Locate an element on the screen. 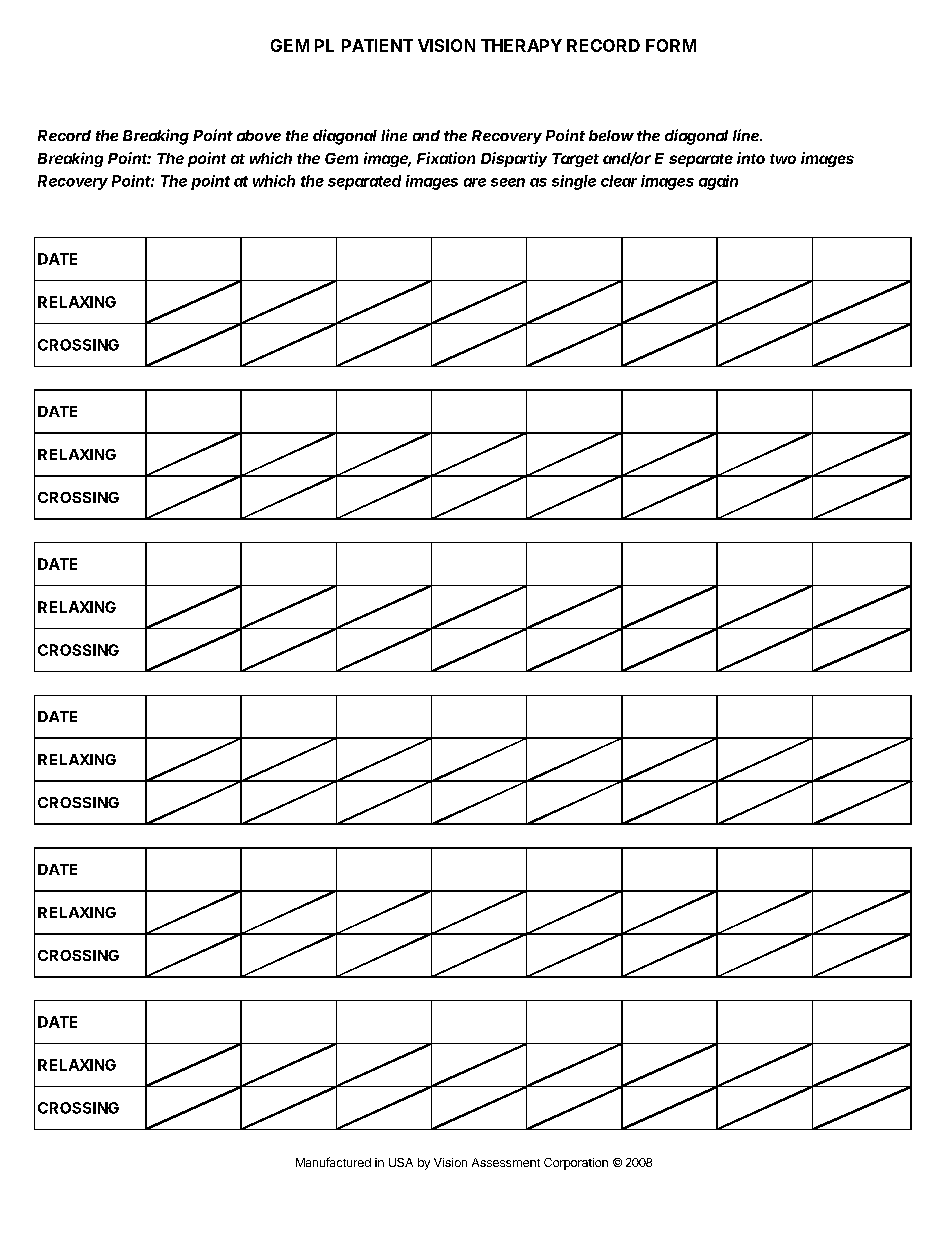 This screenshot has width=952, height=1233. Corporation is located at coordinates (576, 1164).
